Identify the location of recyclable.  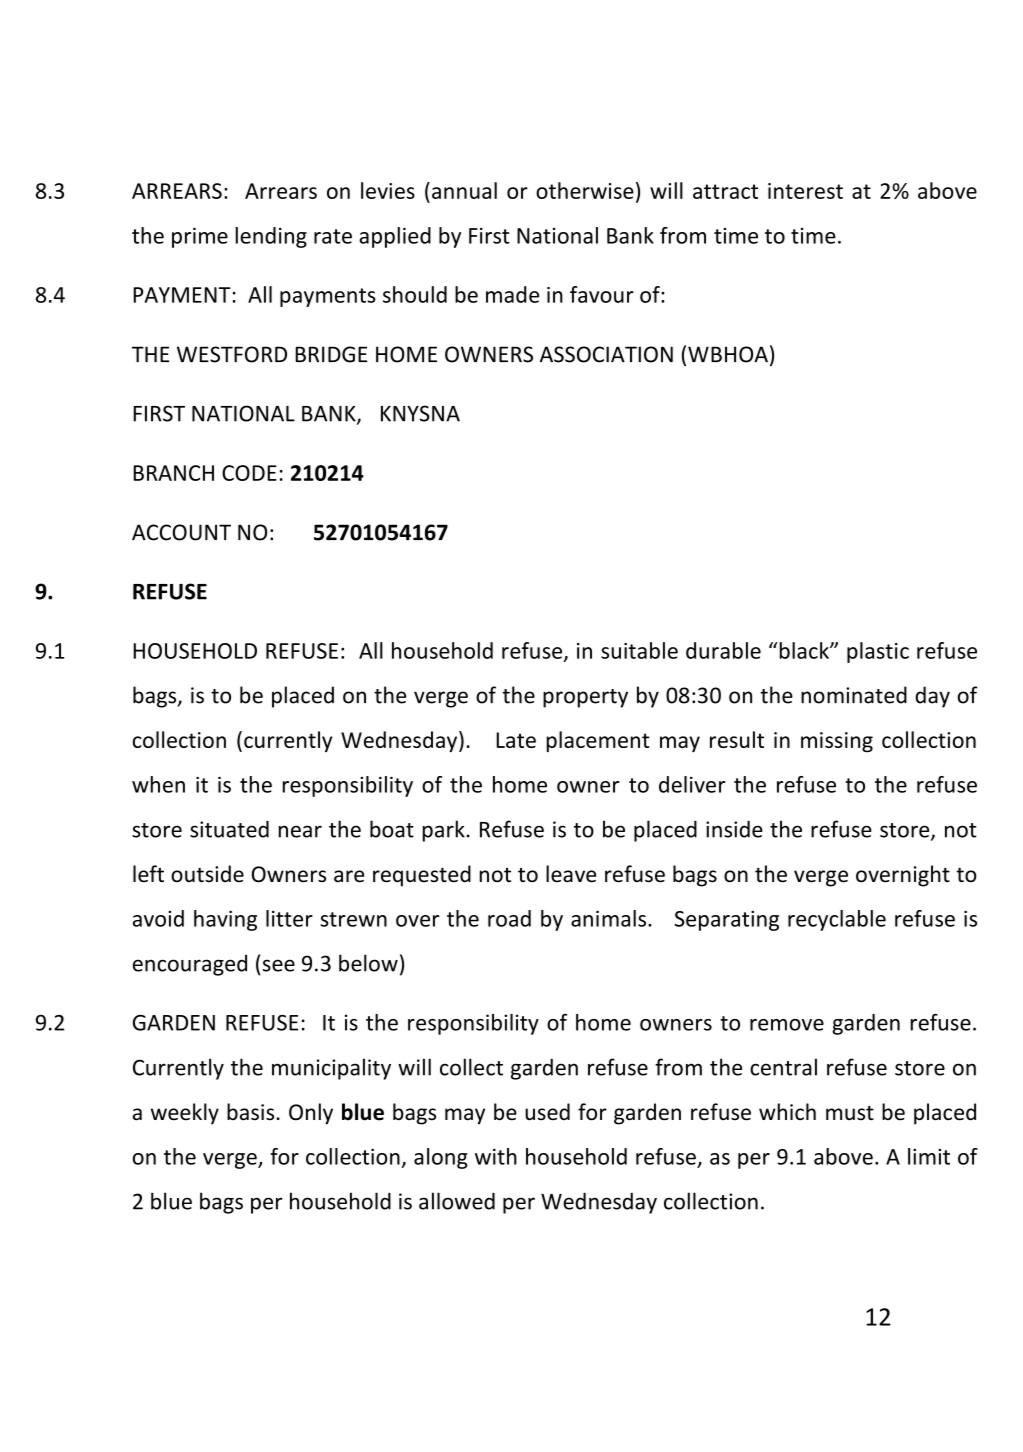
(837, 920).
